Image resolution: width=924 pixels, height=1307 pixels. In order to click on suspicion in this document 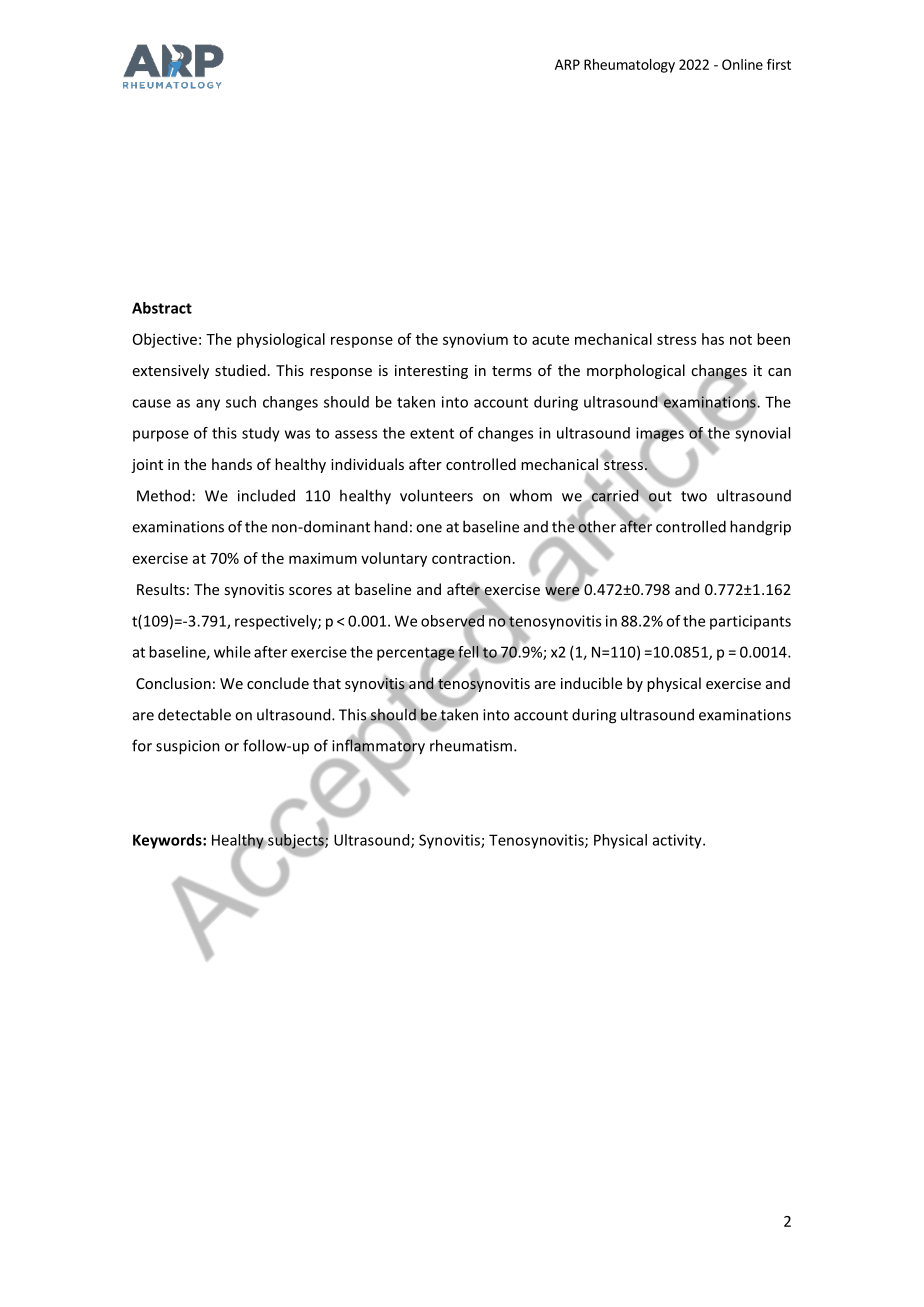, I will do `click(188, 747)`.
